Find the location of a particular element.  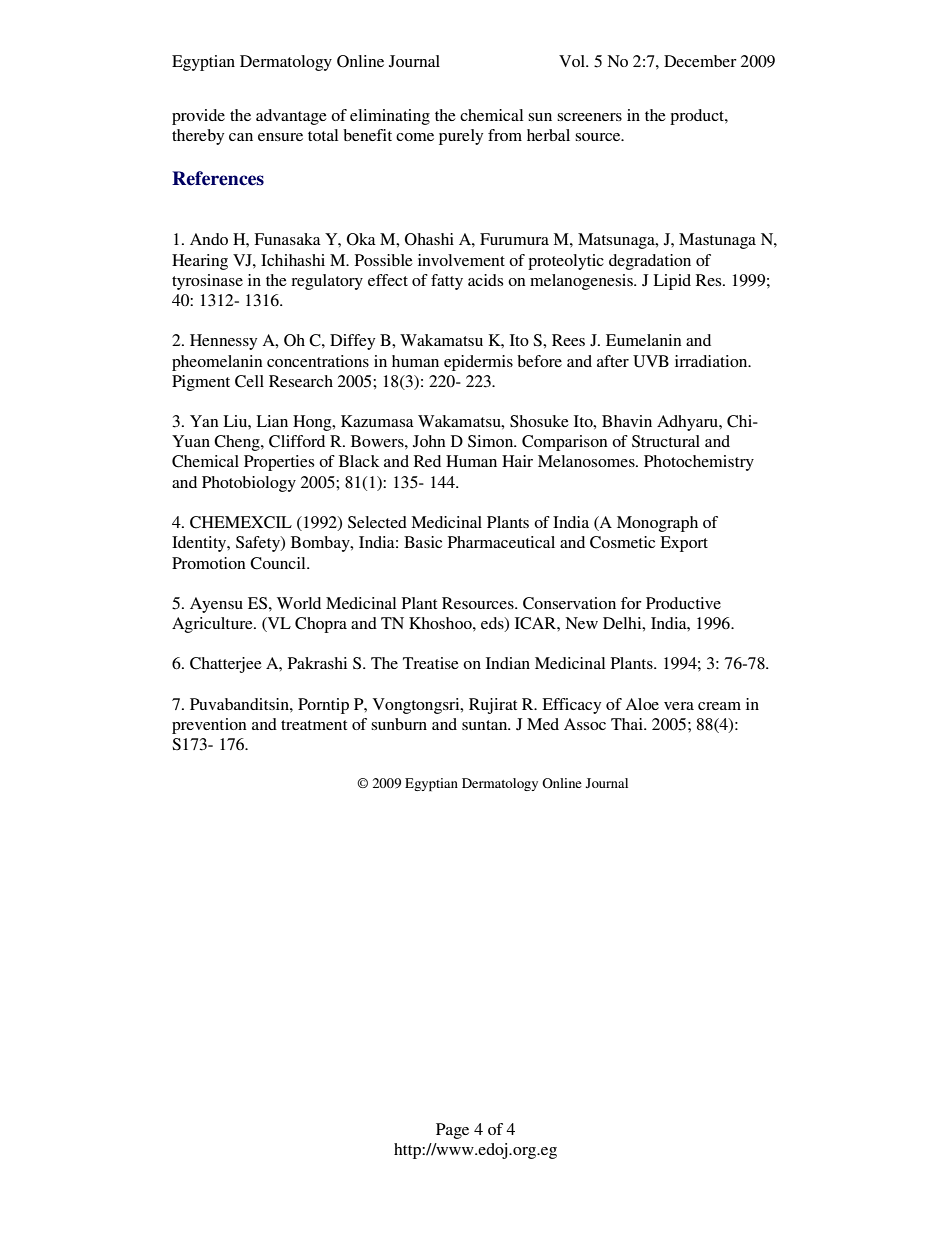

Council is located at coordinates (279, 563).
